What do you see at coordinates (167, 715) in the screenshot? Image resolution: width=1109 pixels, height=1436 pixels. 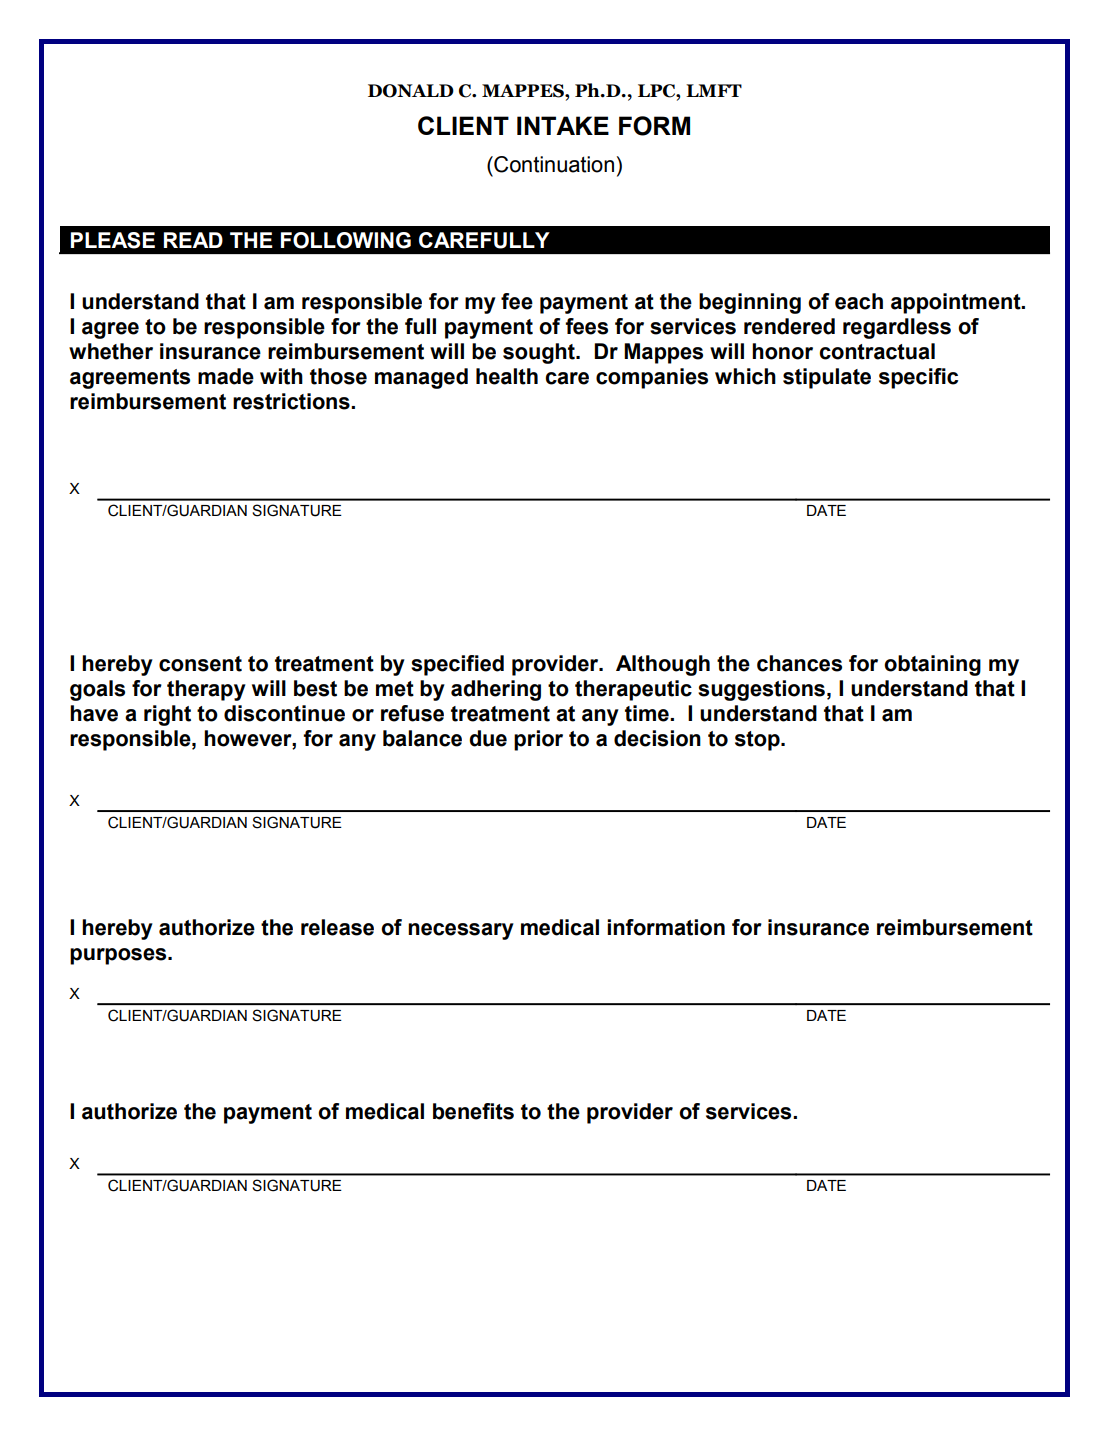 I see `right` at bounding box center [167, 715].
